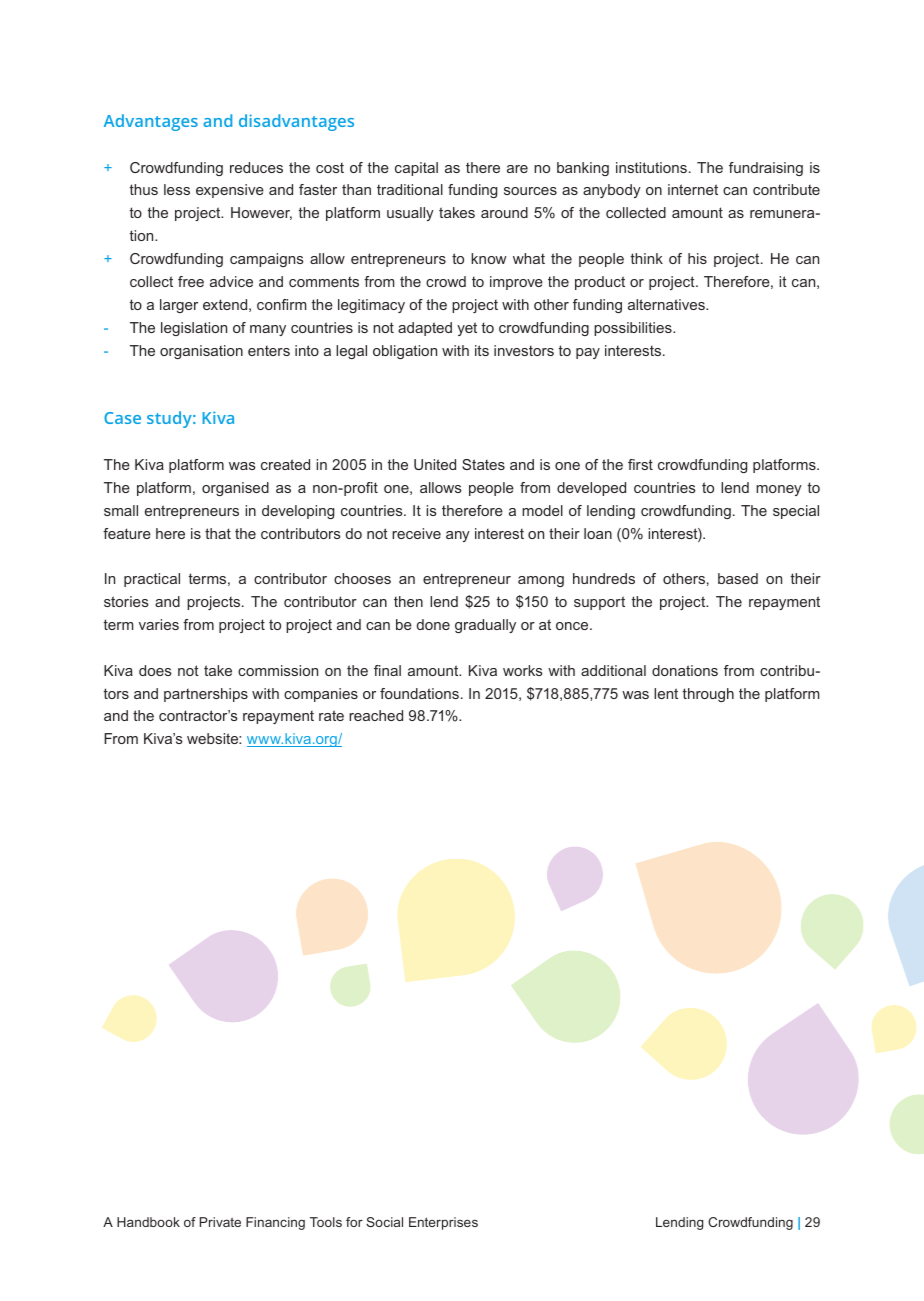 The height and width of the document is (1301, 924). Describe the element at coordinates (443, 1223) in the document. I see `Enterprises` at that location.
